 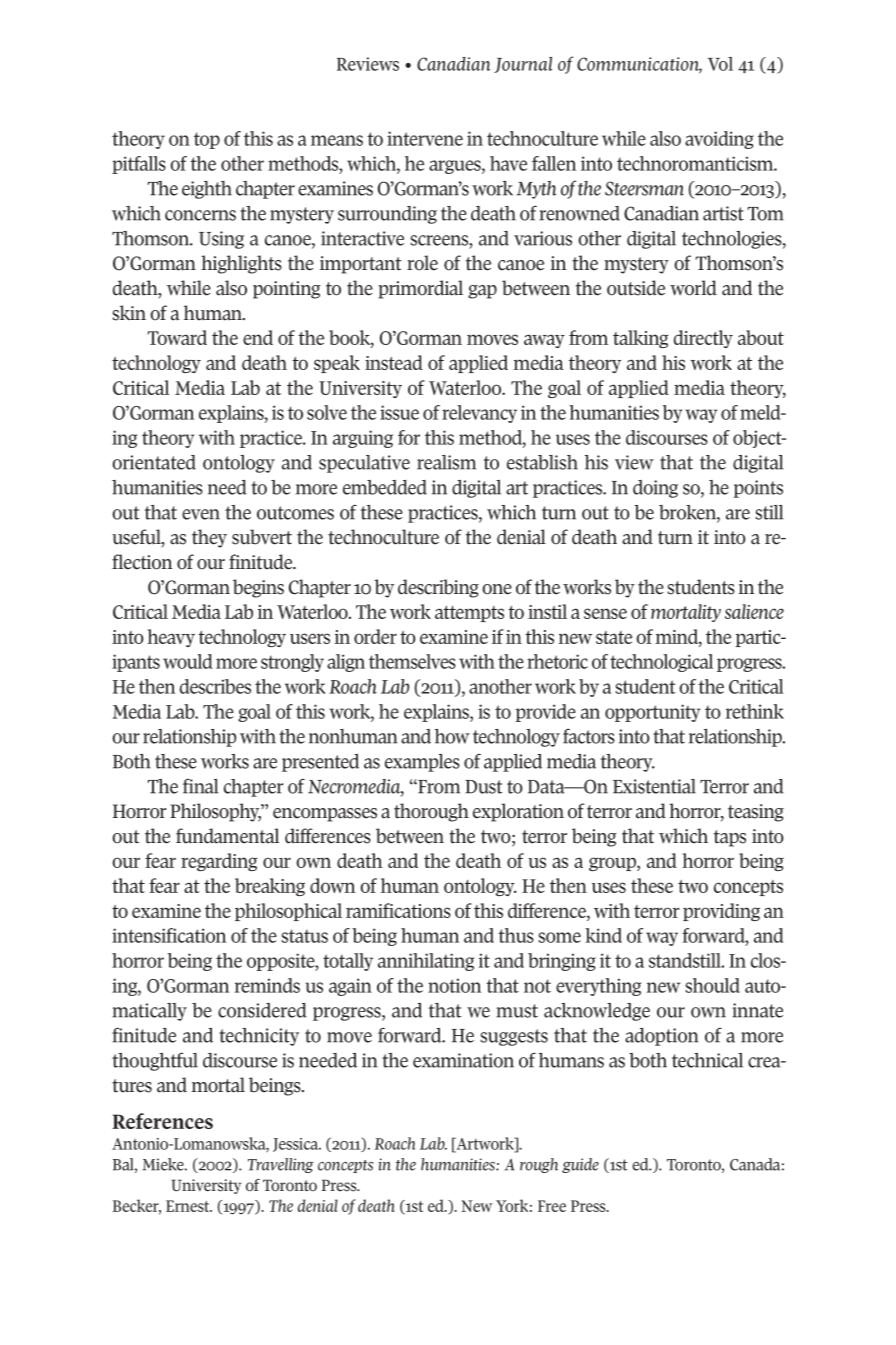 I want to click on intervene, so click(x=425, y=138).
